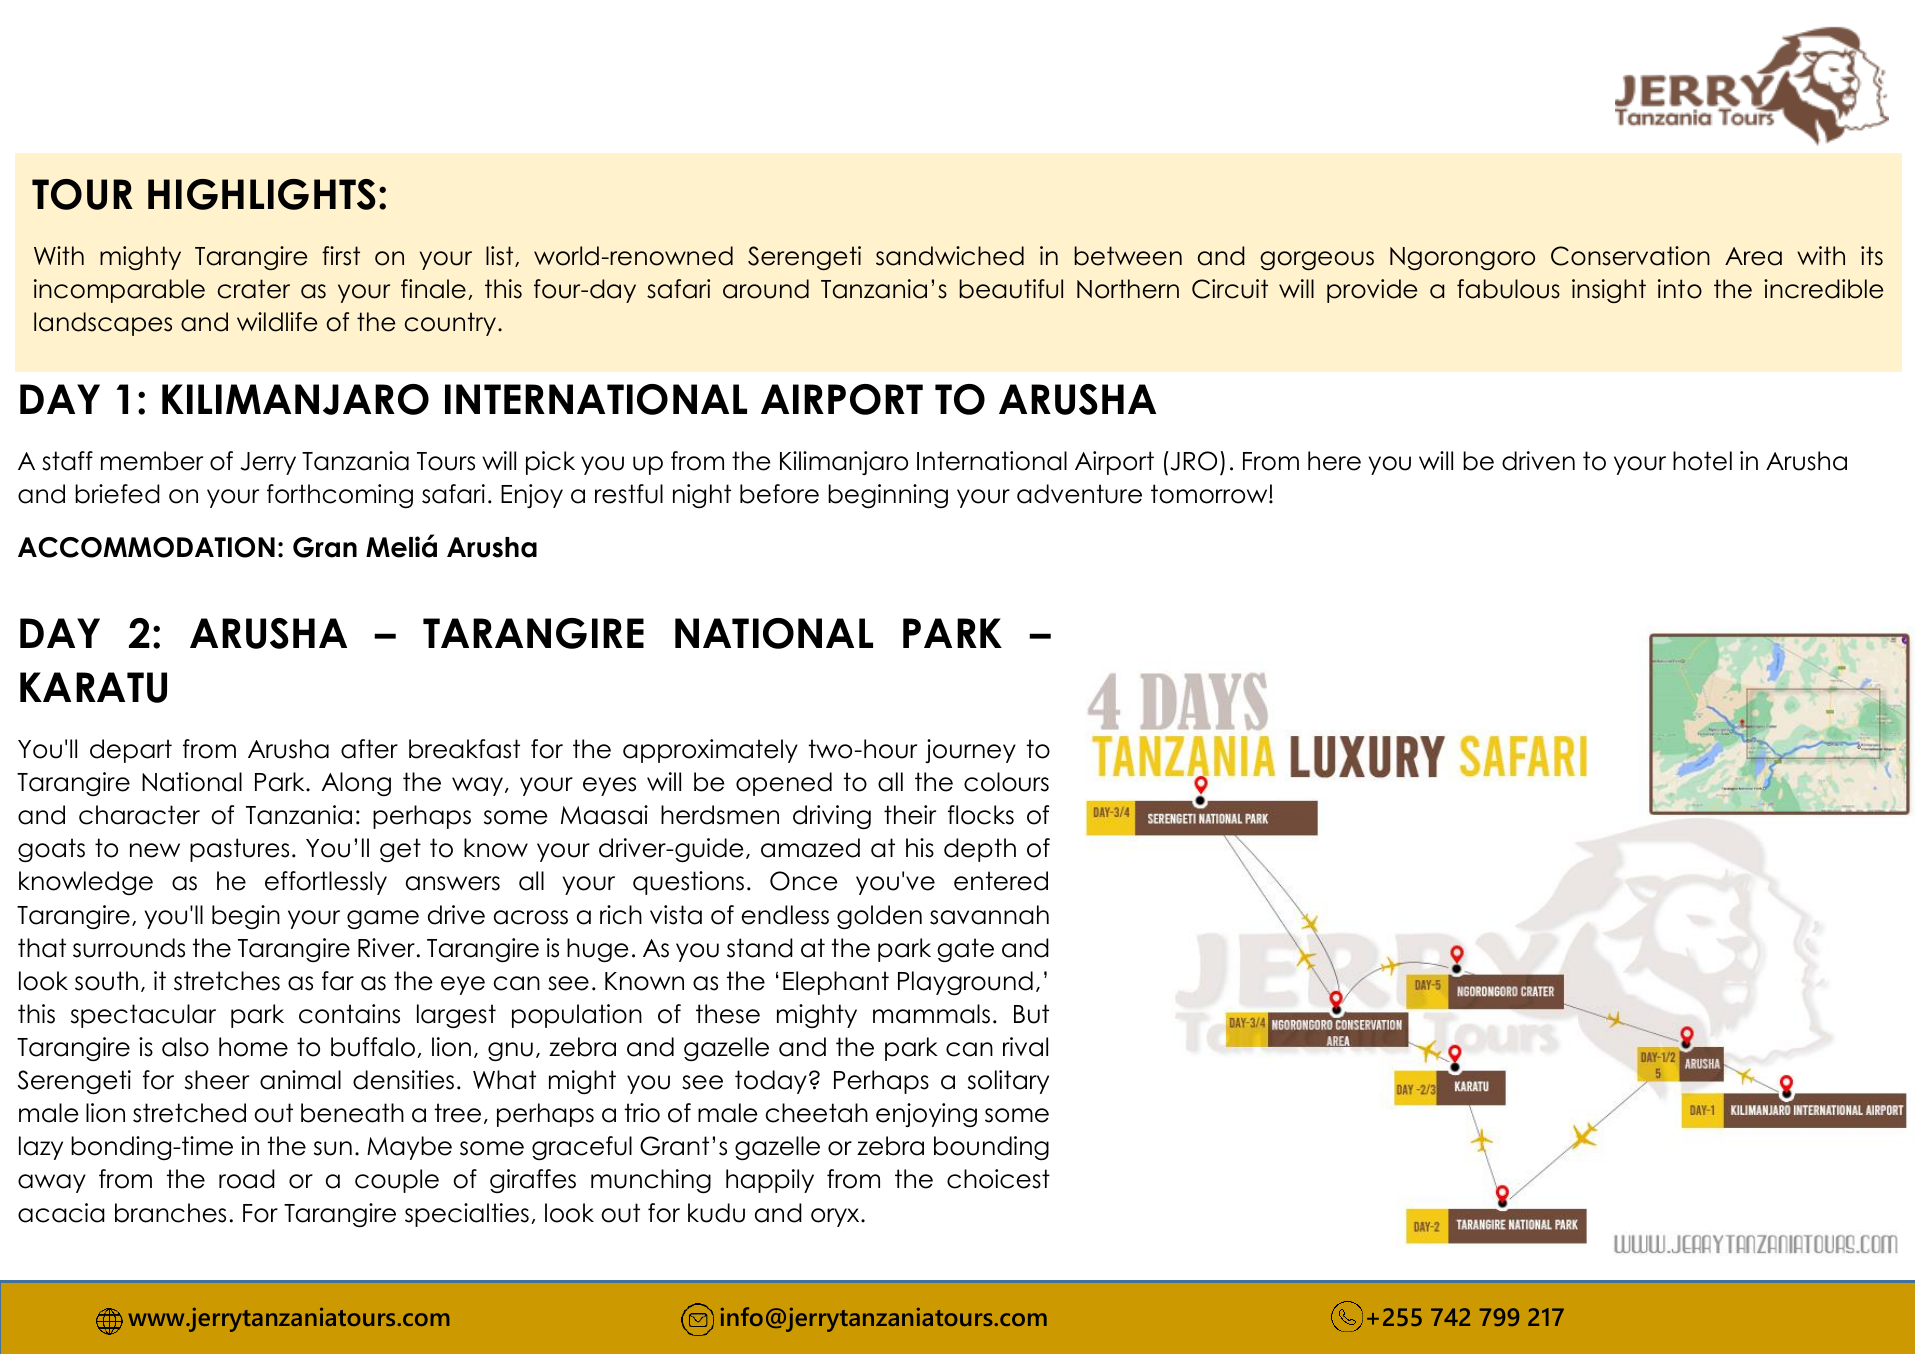  What do you see at coordinates (965, 950) in the screenshot?
I see `gate` at bounding box center [965, 950].
